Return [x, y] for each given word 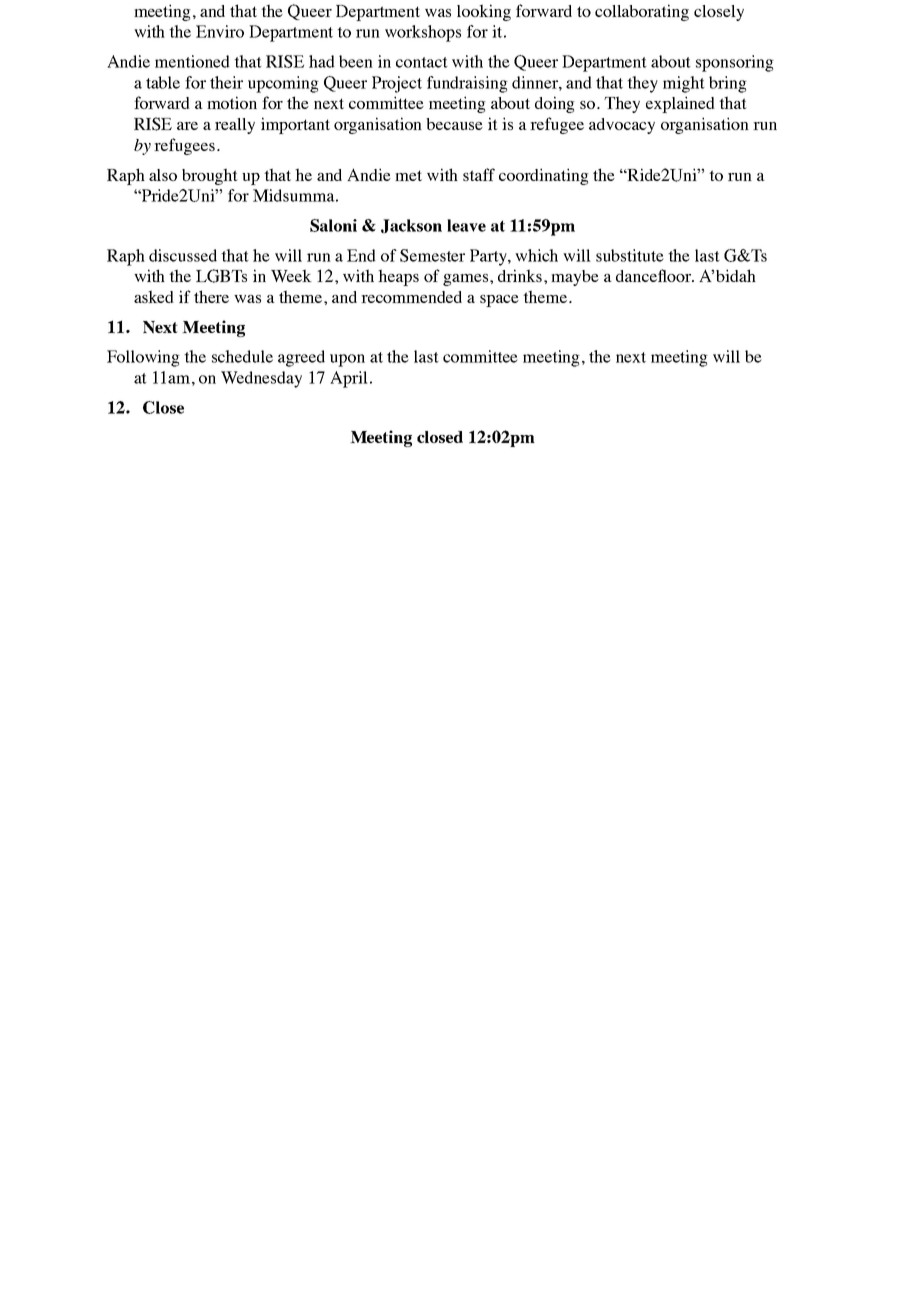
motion [232, 102]
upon [347, 360]
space [499, 301]
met [408, 175]
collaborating [642, 12]
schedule [242, 356]
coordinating [544, 176]
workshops [423, 33]
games [467, 280]
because [454, 124]
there [211, 296]
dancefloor [655, 275]
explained [680, 104]
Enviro [220, 31]
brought [210, 176]
